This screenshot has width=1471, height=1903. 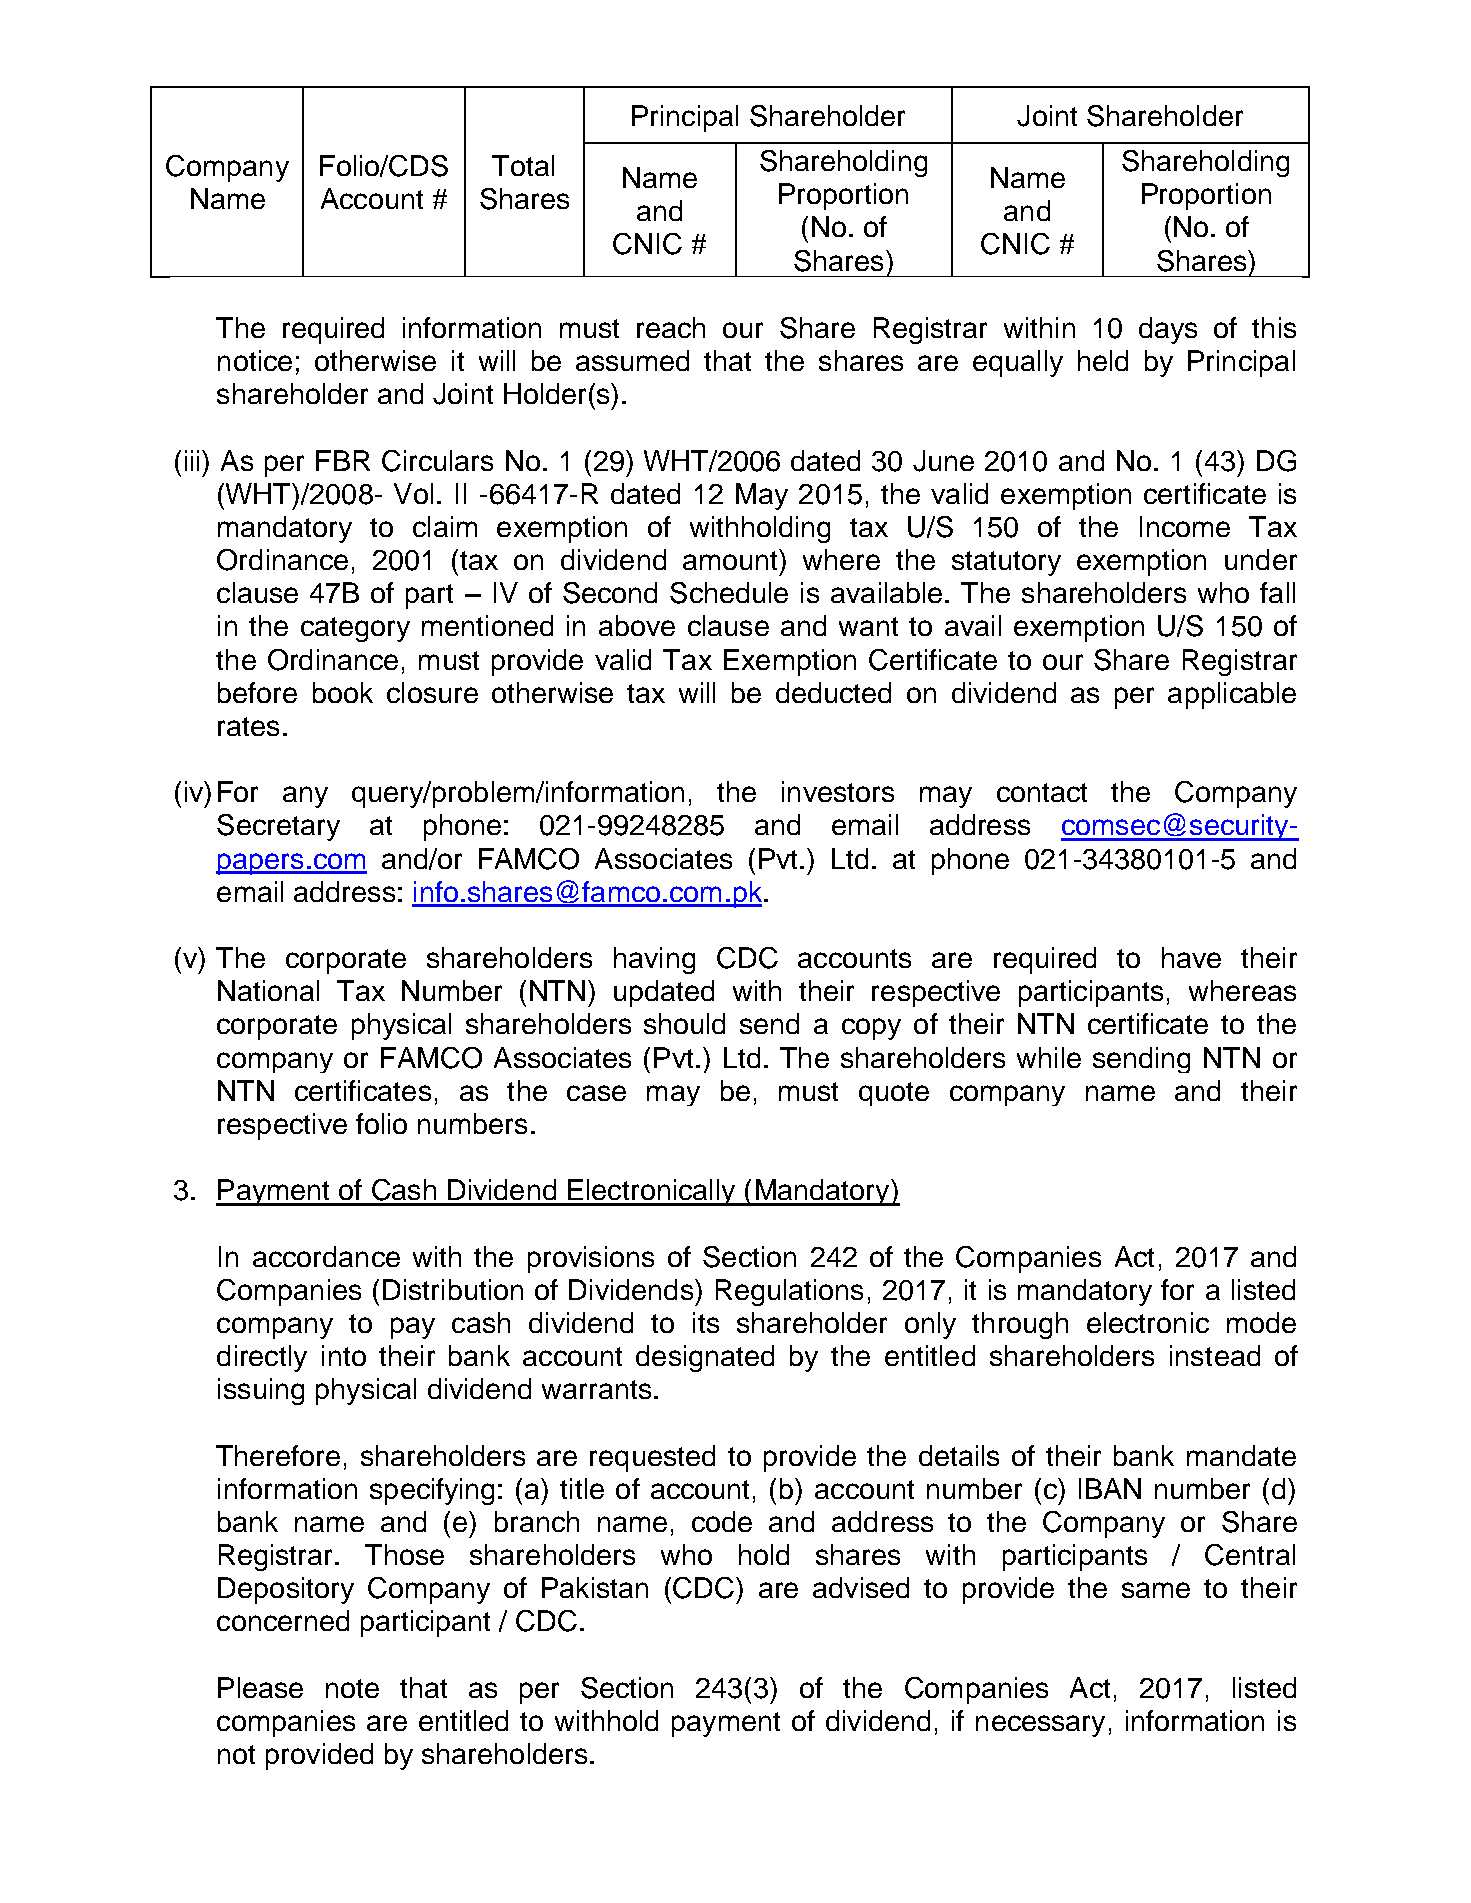 What do you see at coordinates (654, 960) in the screenshot?
I see `having` at bounding box center [654, 960].
